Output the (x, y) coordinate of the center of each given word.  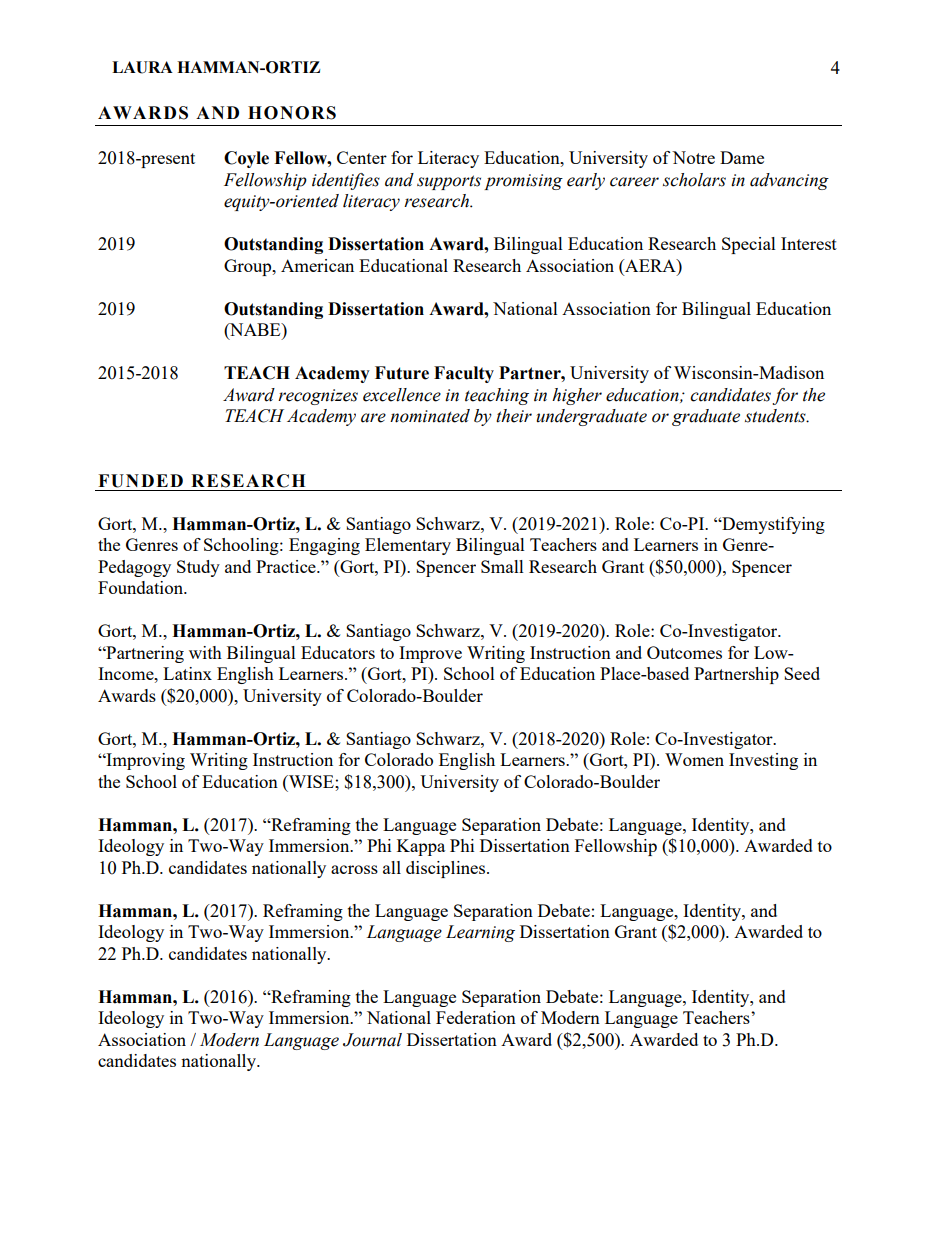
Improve (430, 654)
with (205, 652)
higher (577, 396)
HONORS (292, 113)
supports (449, 182)
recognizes (318, 397)
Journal (372, 1040)
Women (694, 759)
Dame (742, 157)
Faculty (464, 374)
